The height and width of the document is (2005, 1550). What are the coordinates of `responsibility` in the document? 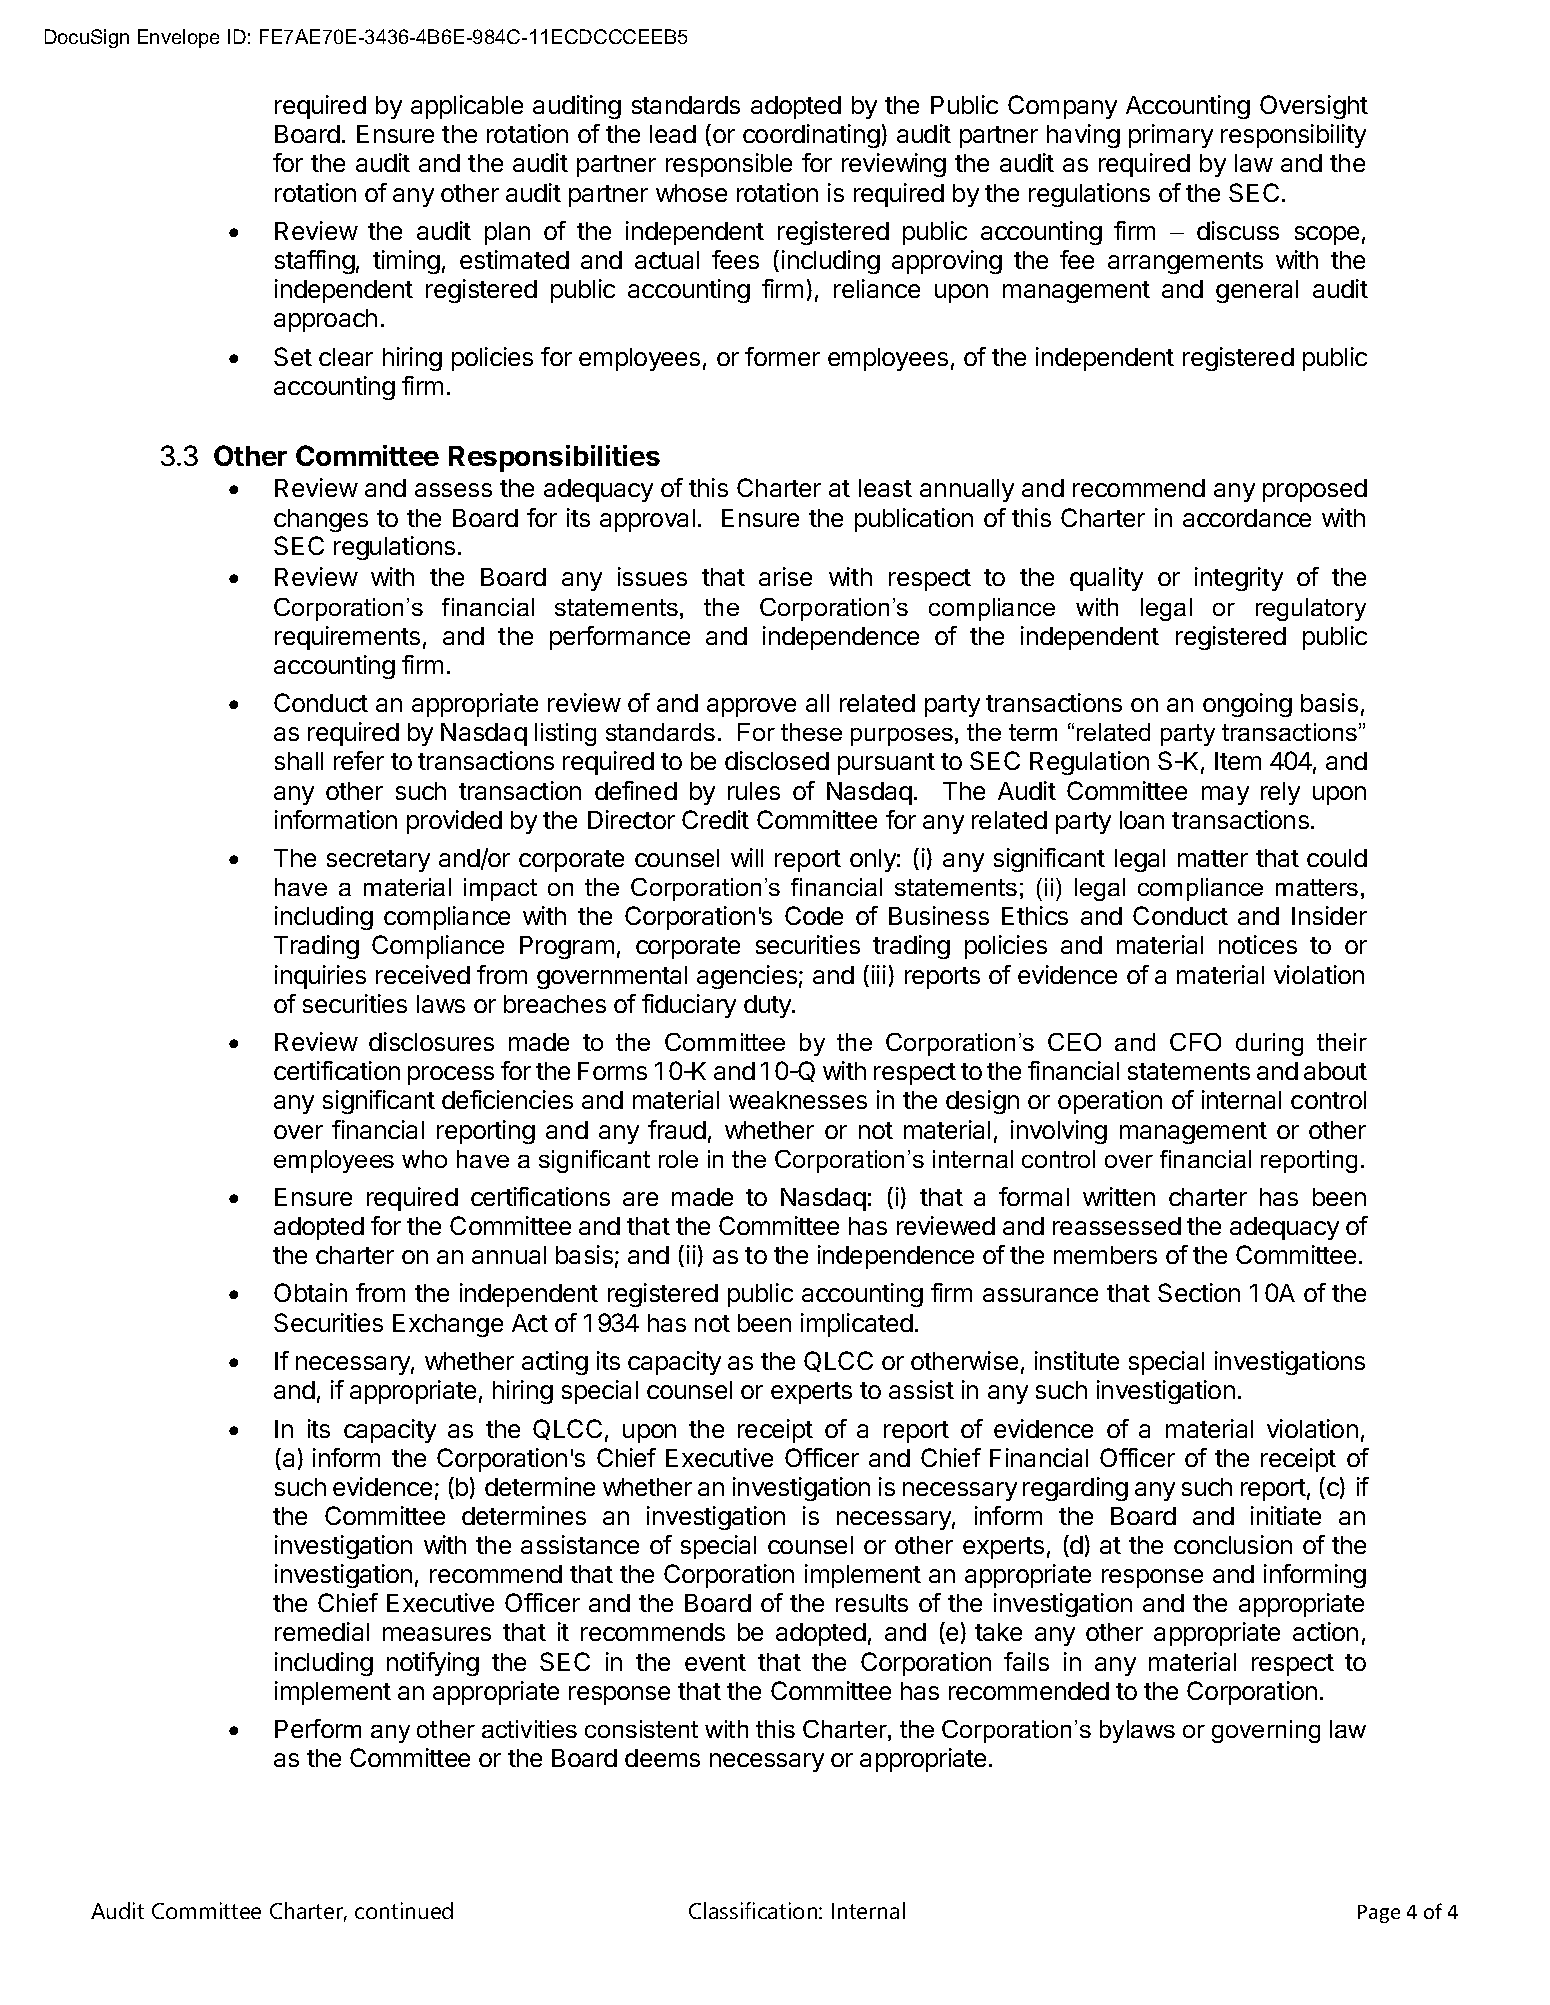 It's located at (1293, 136).
